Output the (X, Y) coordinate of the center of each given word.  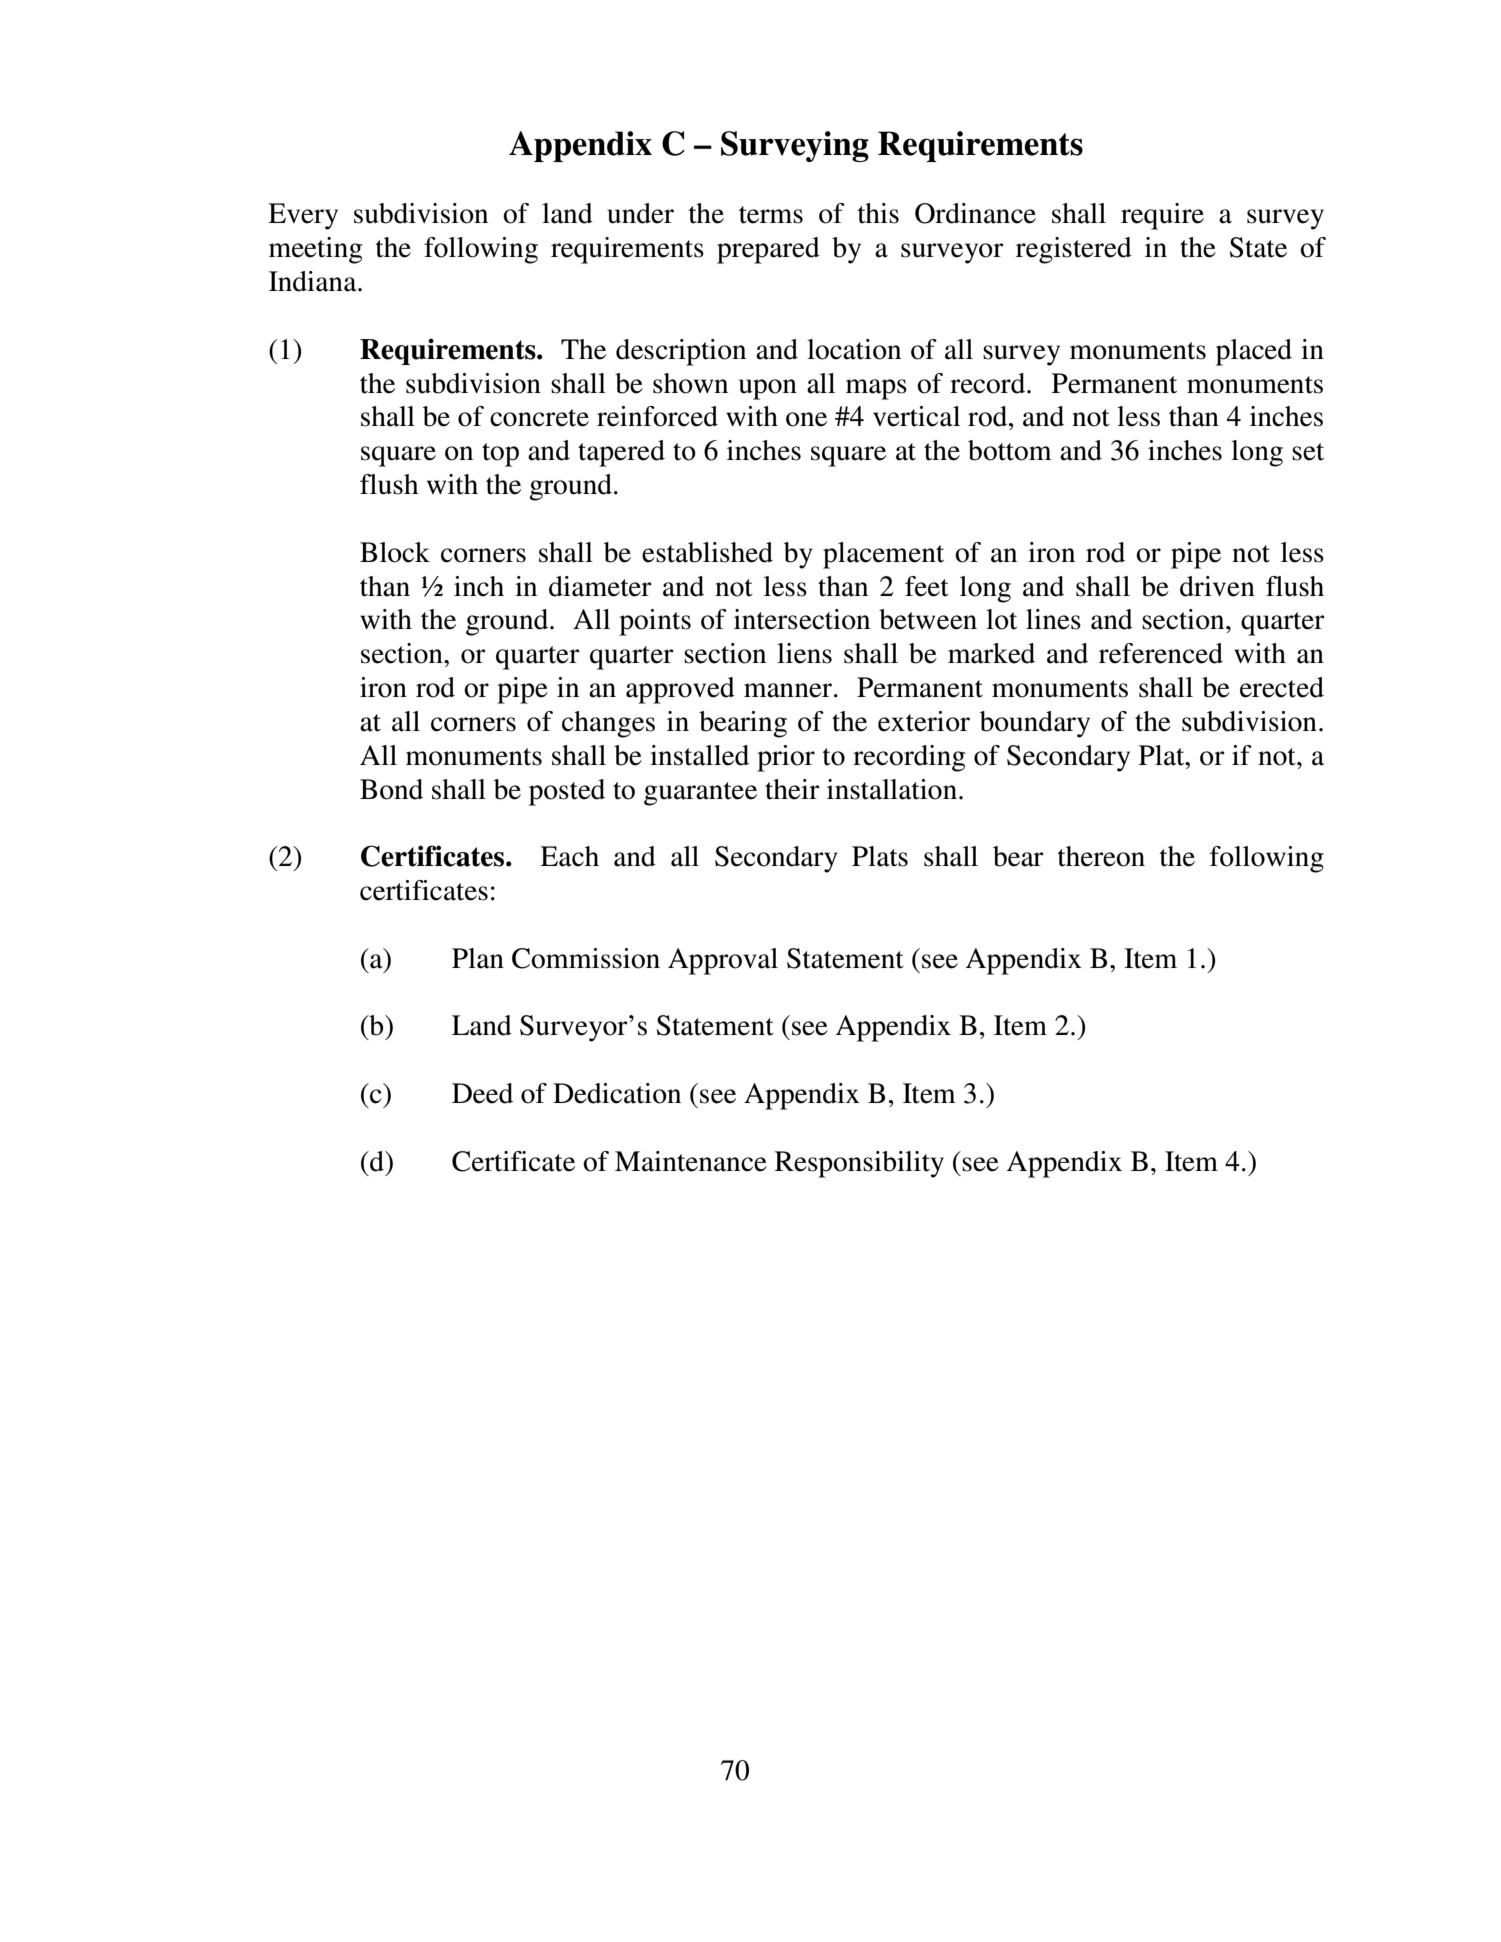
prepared (768, 250)
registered (1074, 250)
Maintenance (691, 1161)
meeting (315, 250)
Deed (482, 1093)
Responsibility (859, 1164)
